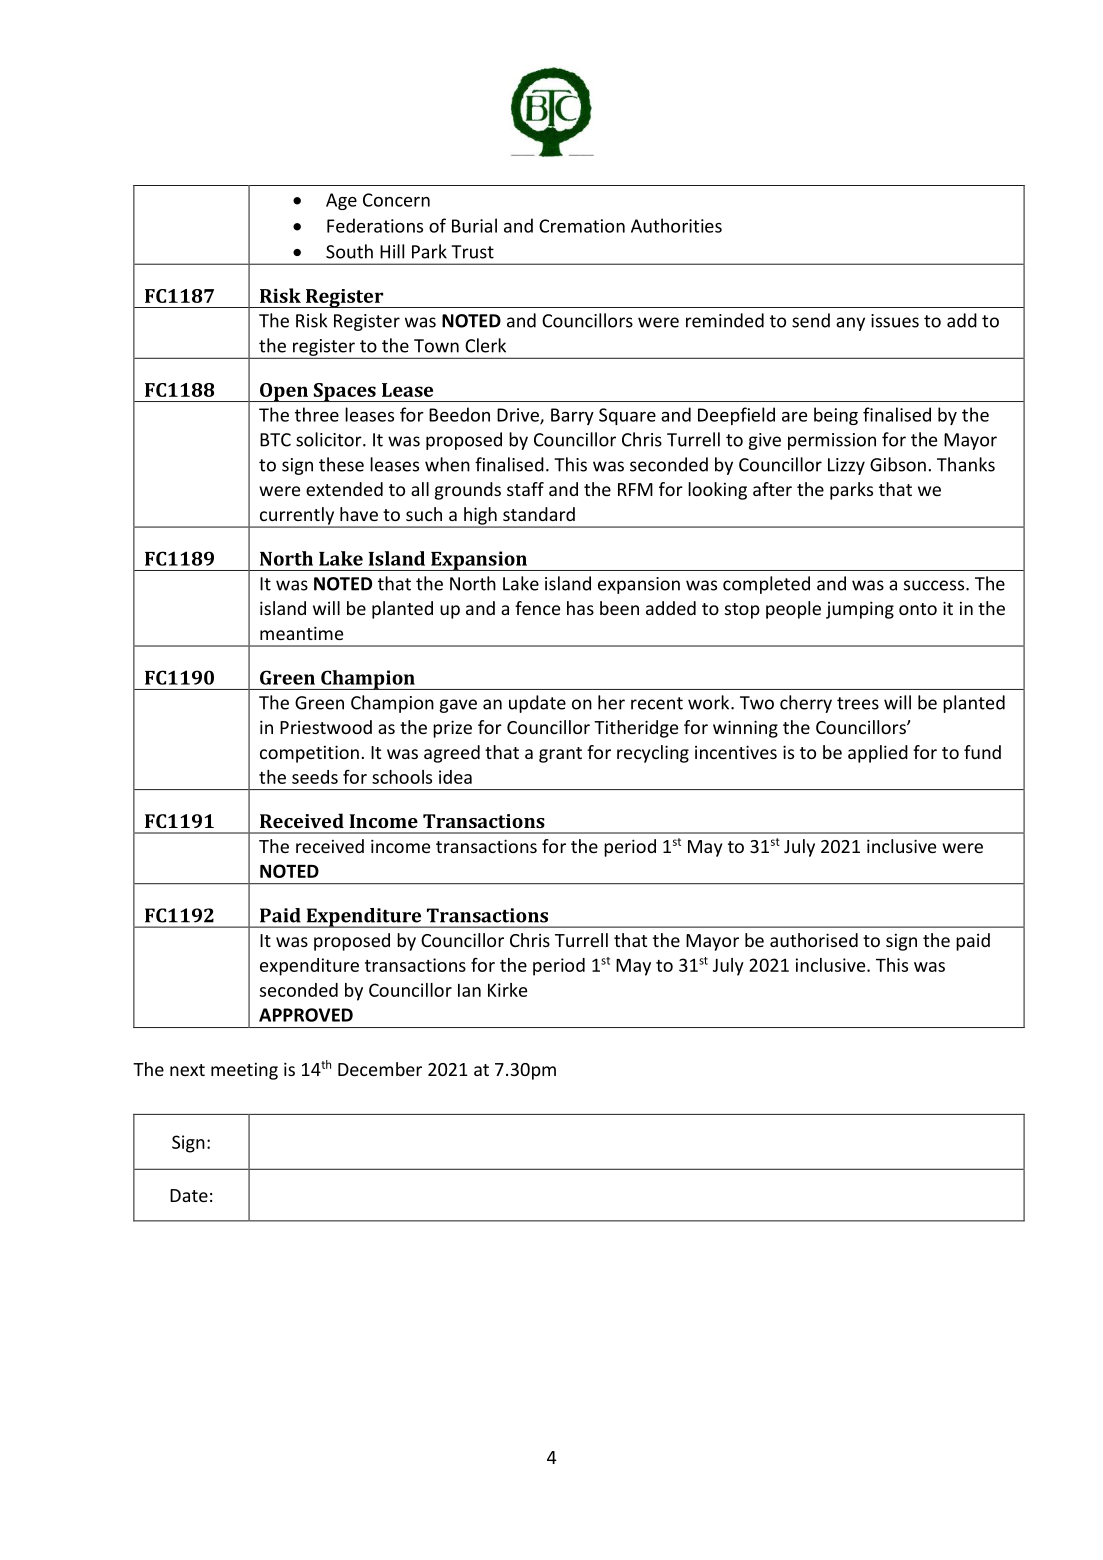 The width and height of the screenshot is (1103, 1560). Describe the element at coordinates (560, 755) in the screenshot. I see `grant` at that location.
